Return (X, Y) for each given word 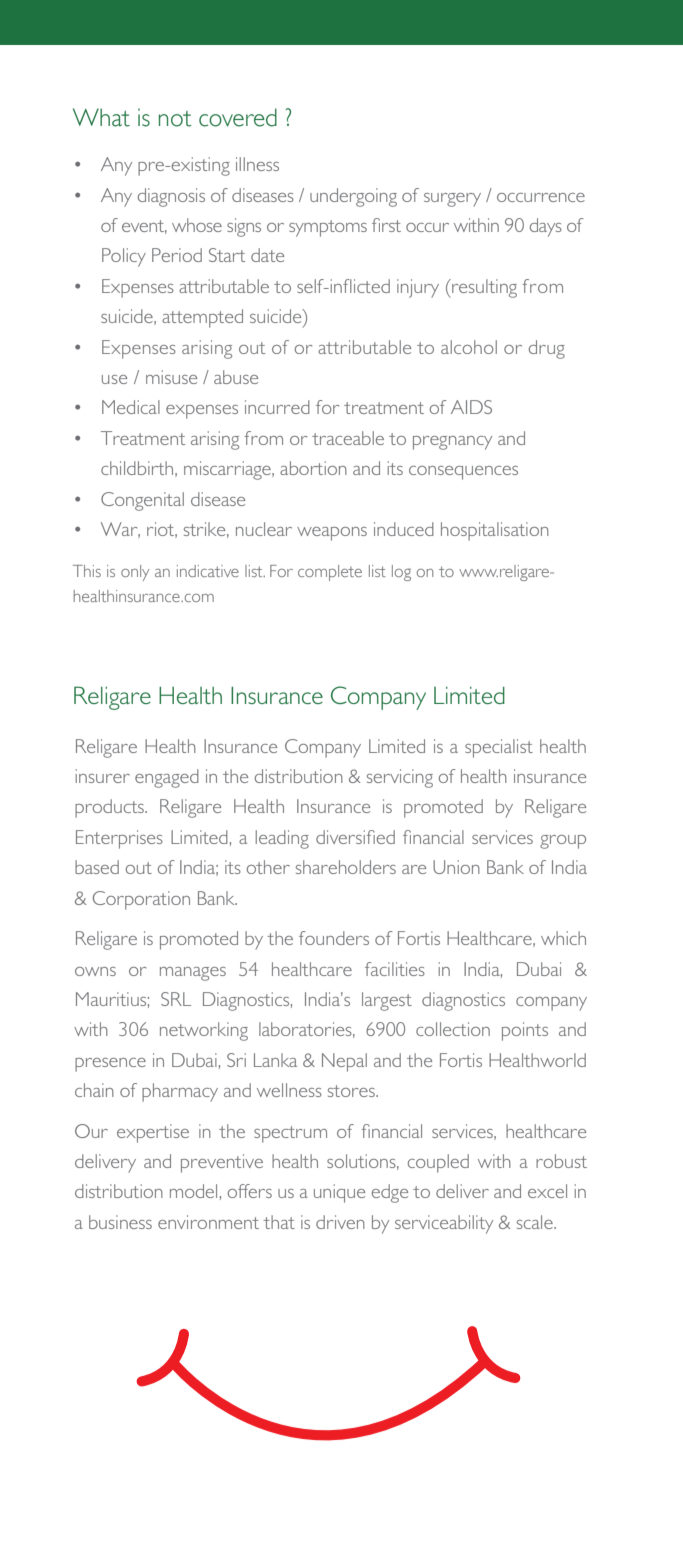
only (135, 573)
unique (339, 1193)
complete (330, 573)
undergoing (353, 197)
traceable (348, 438)
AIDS (471, 407)
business (120, 1222)
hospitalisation (495, 531)
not (175, 119)
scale (536, 1222)
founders (334, 938)
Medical (131, 407)
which (563, 938)
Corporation (141, 900)
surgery (452, 200)
